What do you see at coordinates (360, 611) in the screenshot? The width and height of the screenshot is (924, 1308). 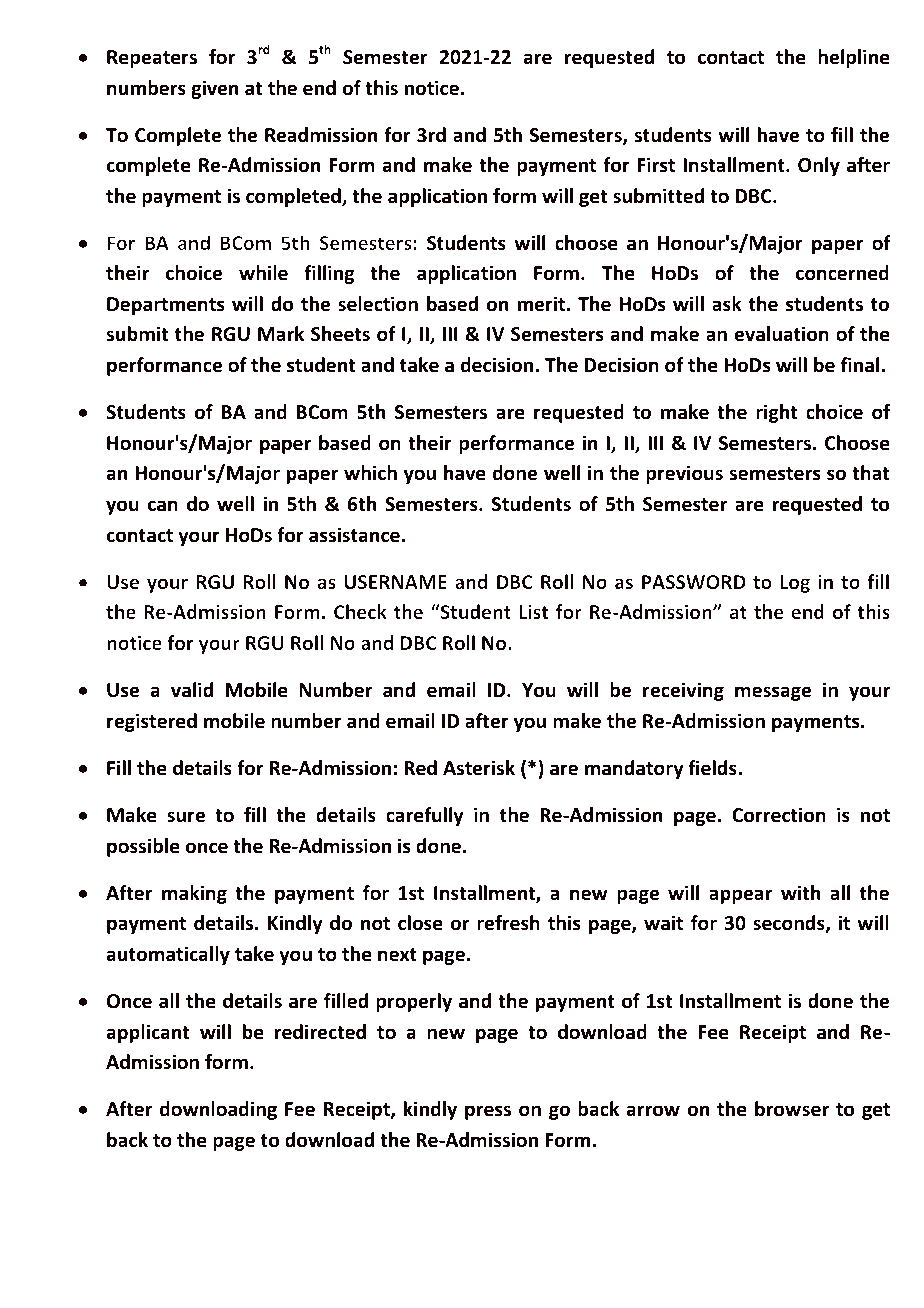 I see `Check` at bounding box center [360, 611].
